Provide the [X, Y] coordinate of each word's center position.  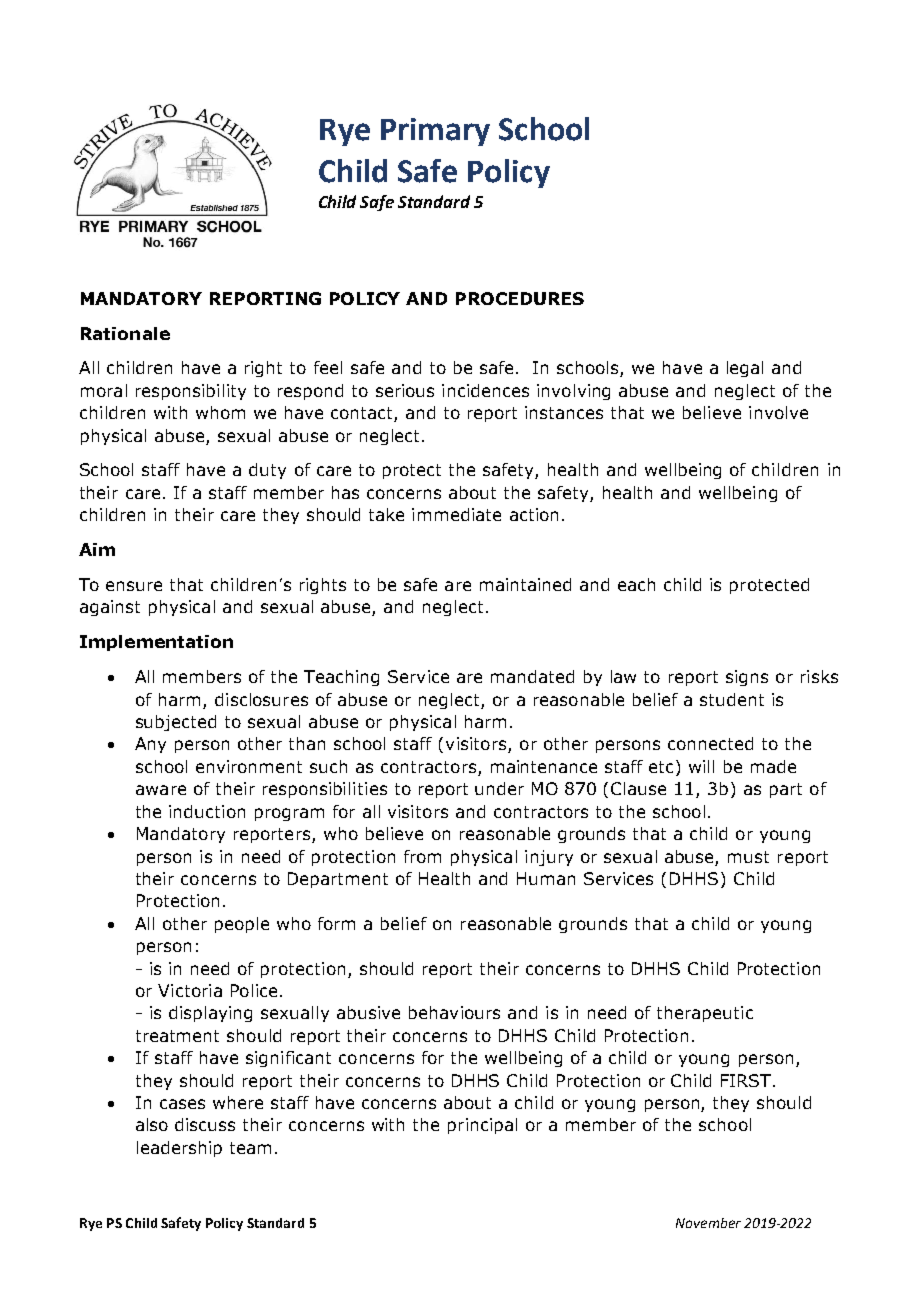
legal [745, 369]
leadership [179, 1149]
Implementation [156, 643]
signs [747, 678]
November [708, 1223]
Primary [435, 132]
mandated [532, 676]
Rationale [125, 333]
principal [482, 1126]
